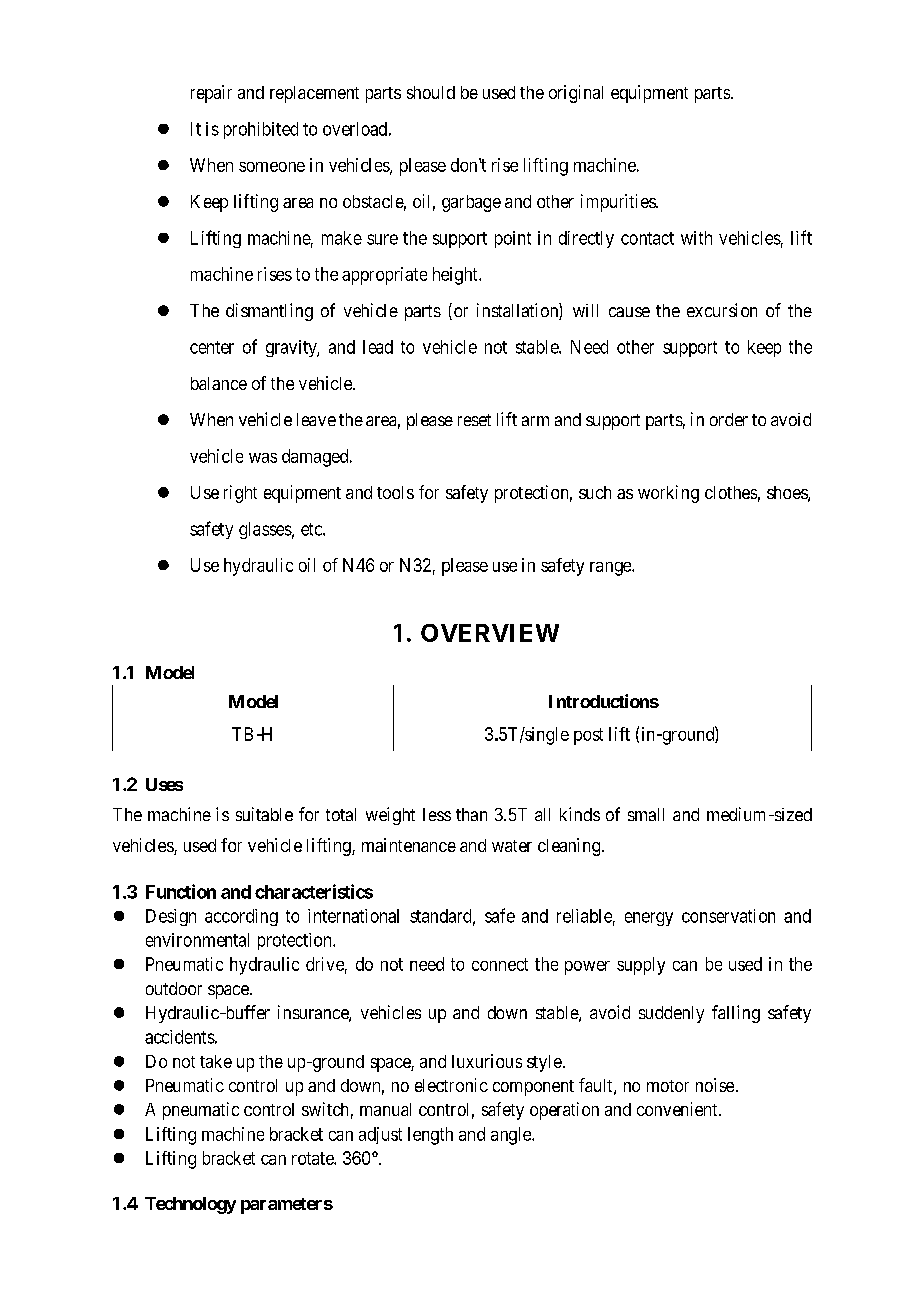 Image resolution: width=924 pixels, height=1308 pixels. What do you see at coordinates (312, 529) in the image?
I see `etc` at bounding box center [312, 529].
